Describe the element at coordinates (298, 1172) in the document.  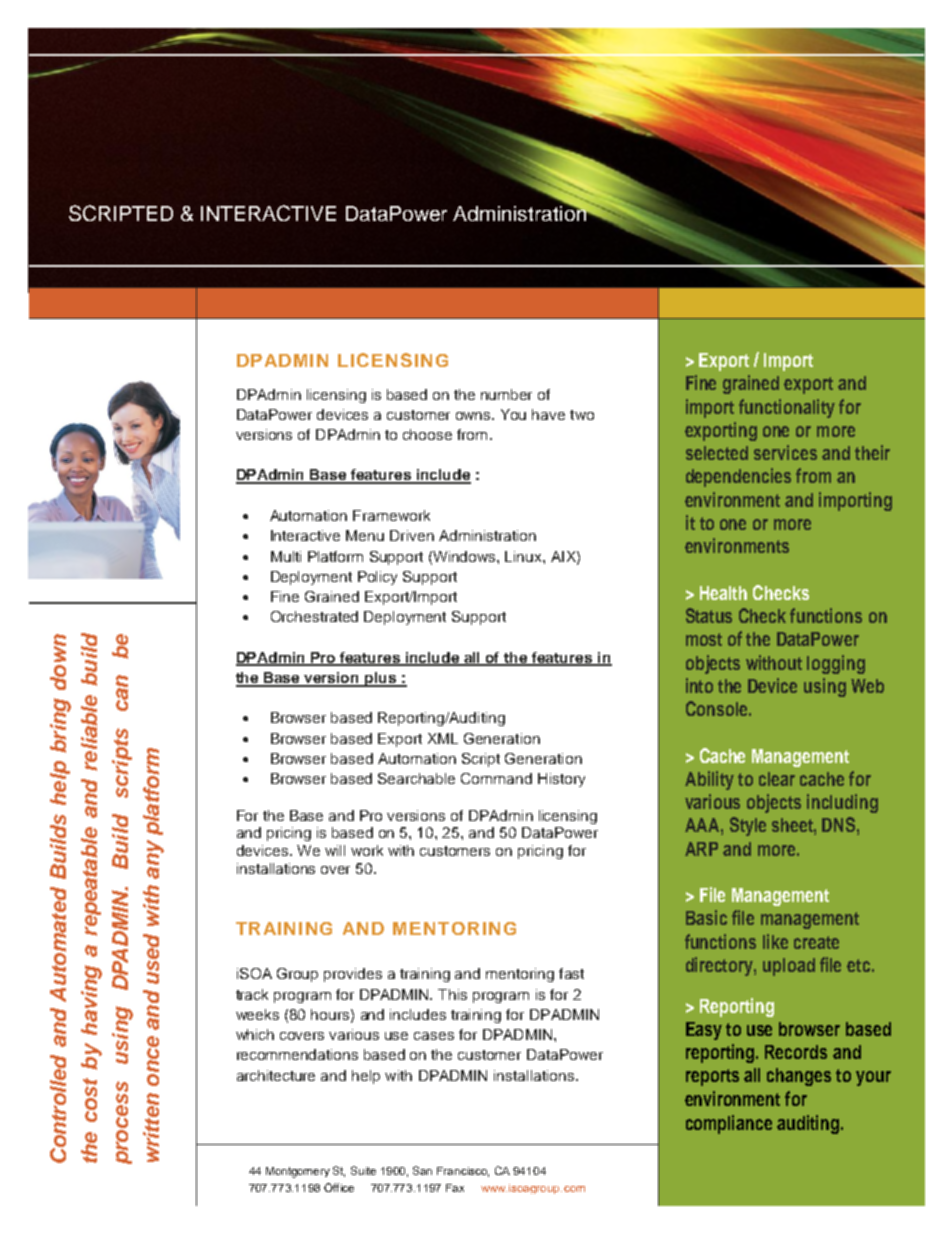
I see `Montgomery` at that location.
